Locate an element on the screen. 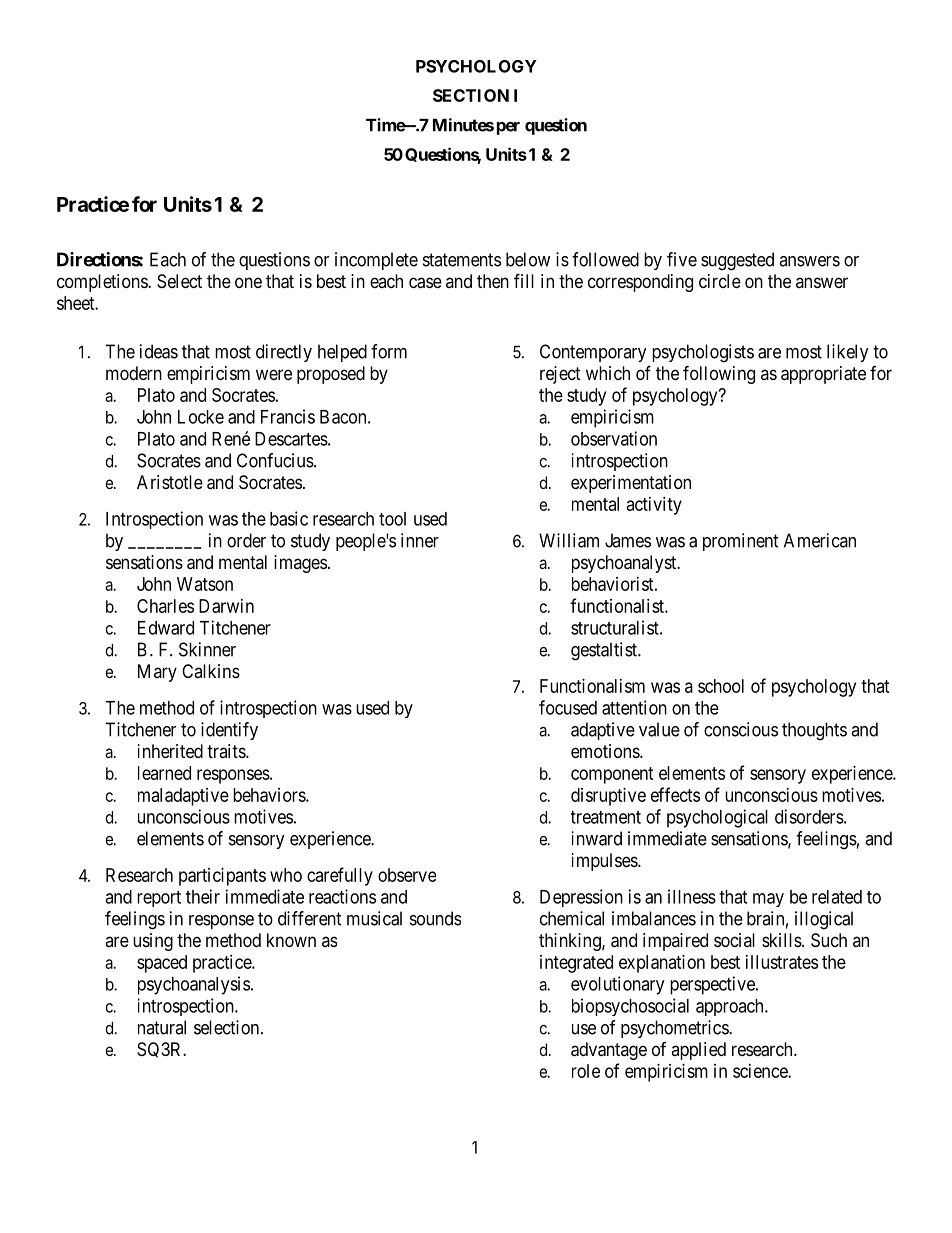  Watson is located at coordinates (205, 584).
